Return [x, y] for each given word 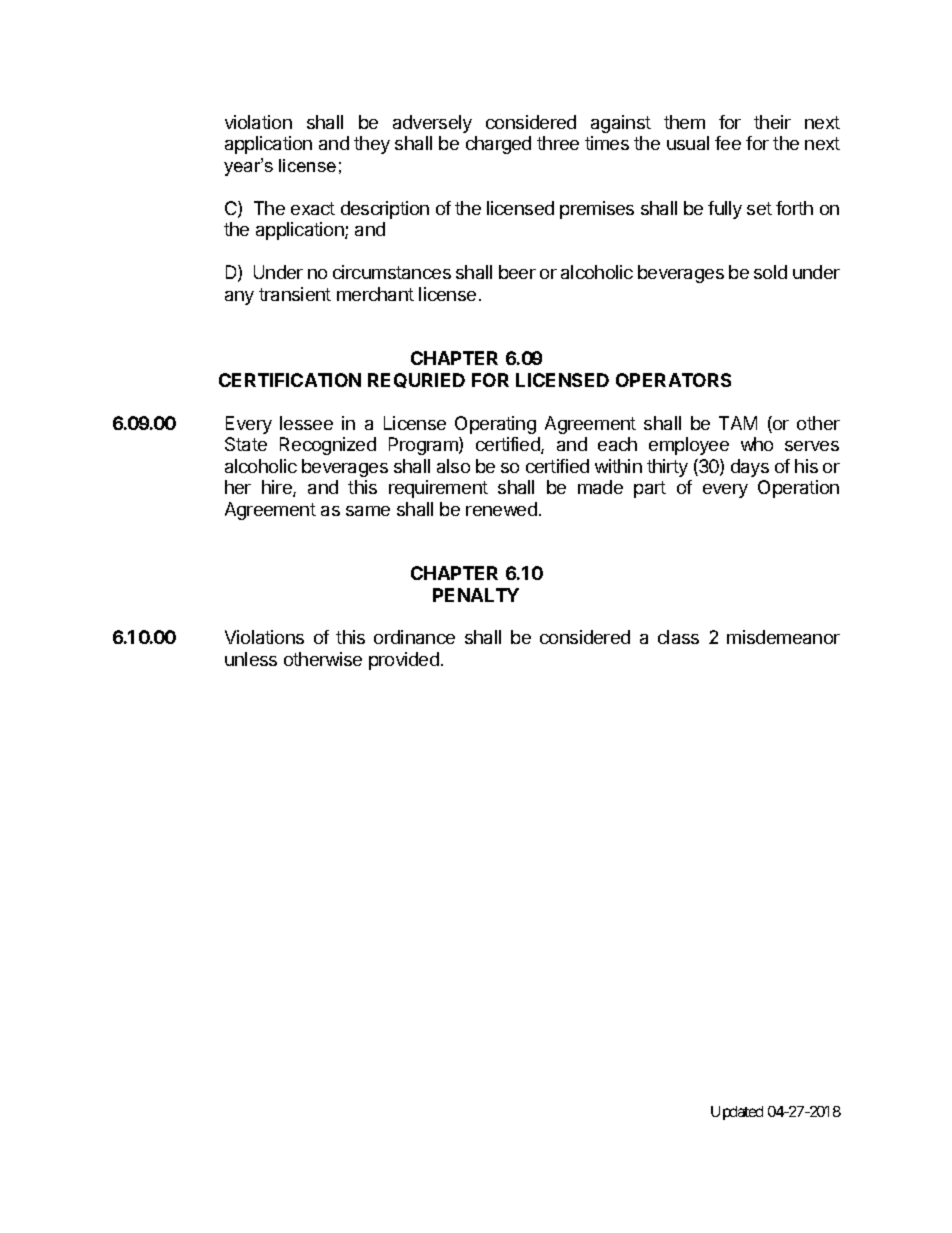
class [678, 637]
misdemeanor [783, 637]
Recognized [328, 446]
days [750, 468]
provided [404, 661]
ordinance [414, 637]
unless [251, 659]
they [372, 145]
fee [728, 143]
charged [498, 145]
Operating [495, 425]
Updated [737, 1113]
